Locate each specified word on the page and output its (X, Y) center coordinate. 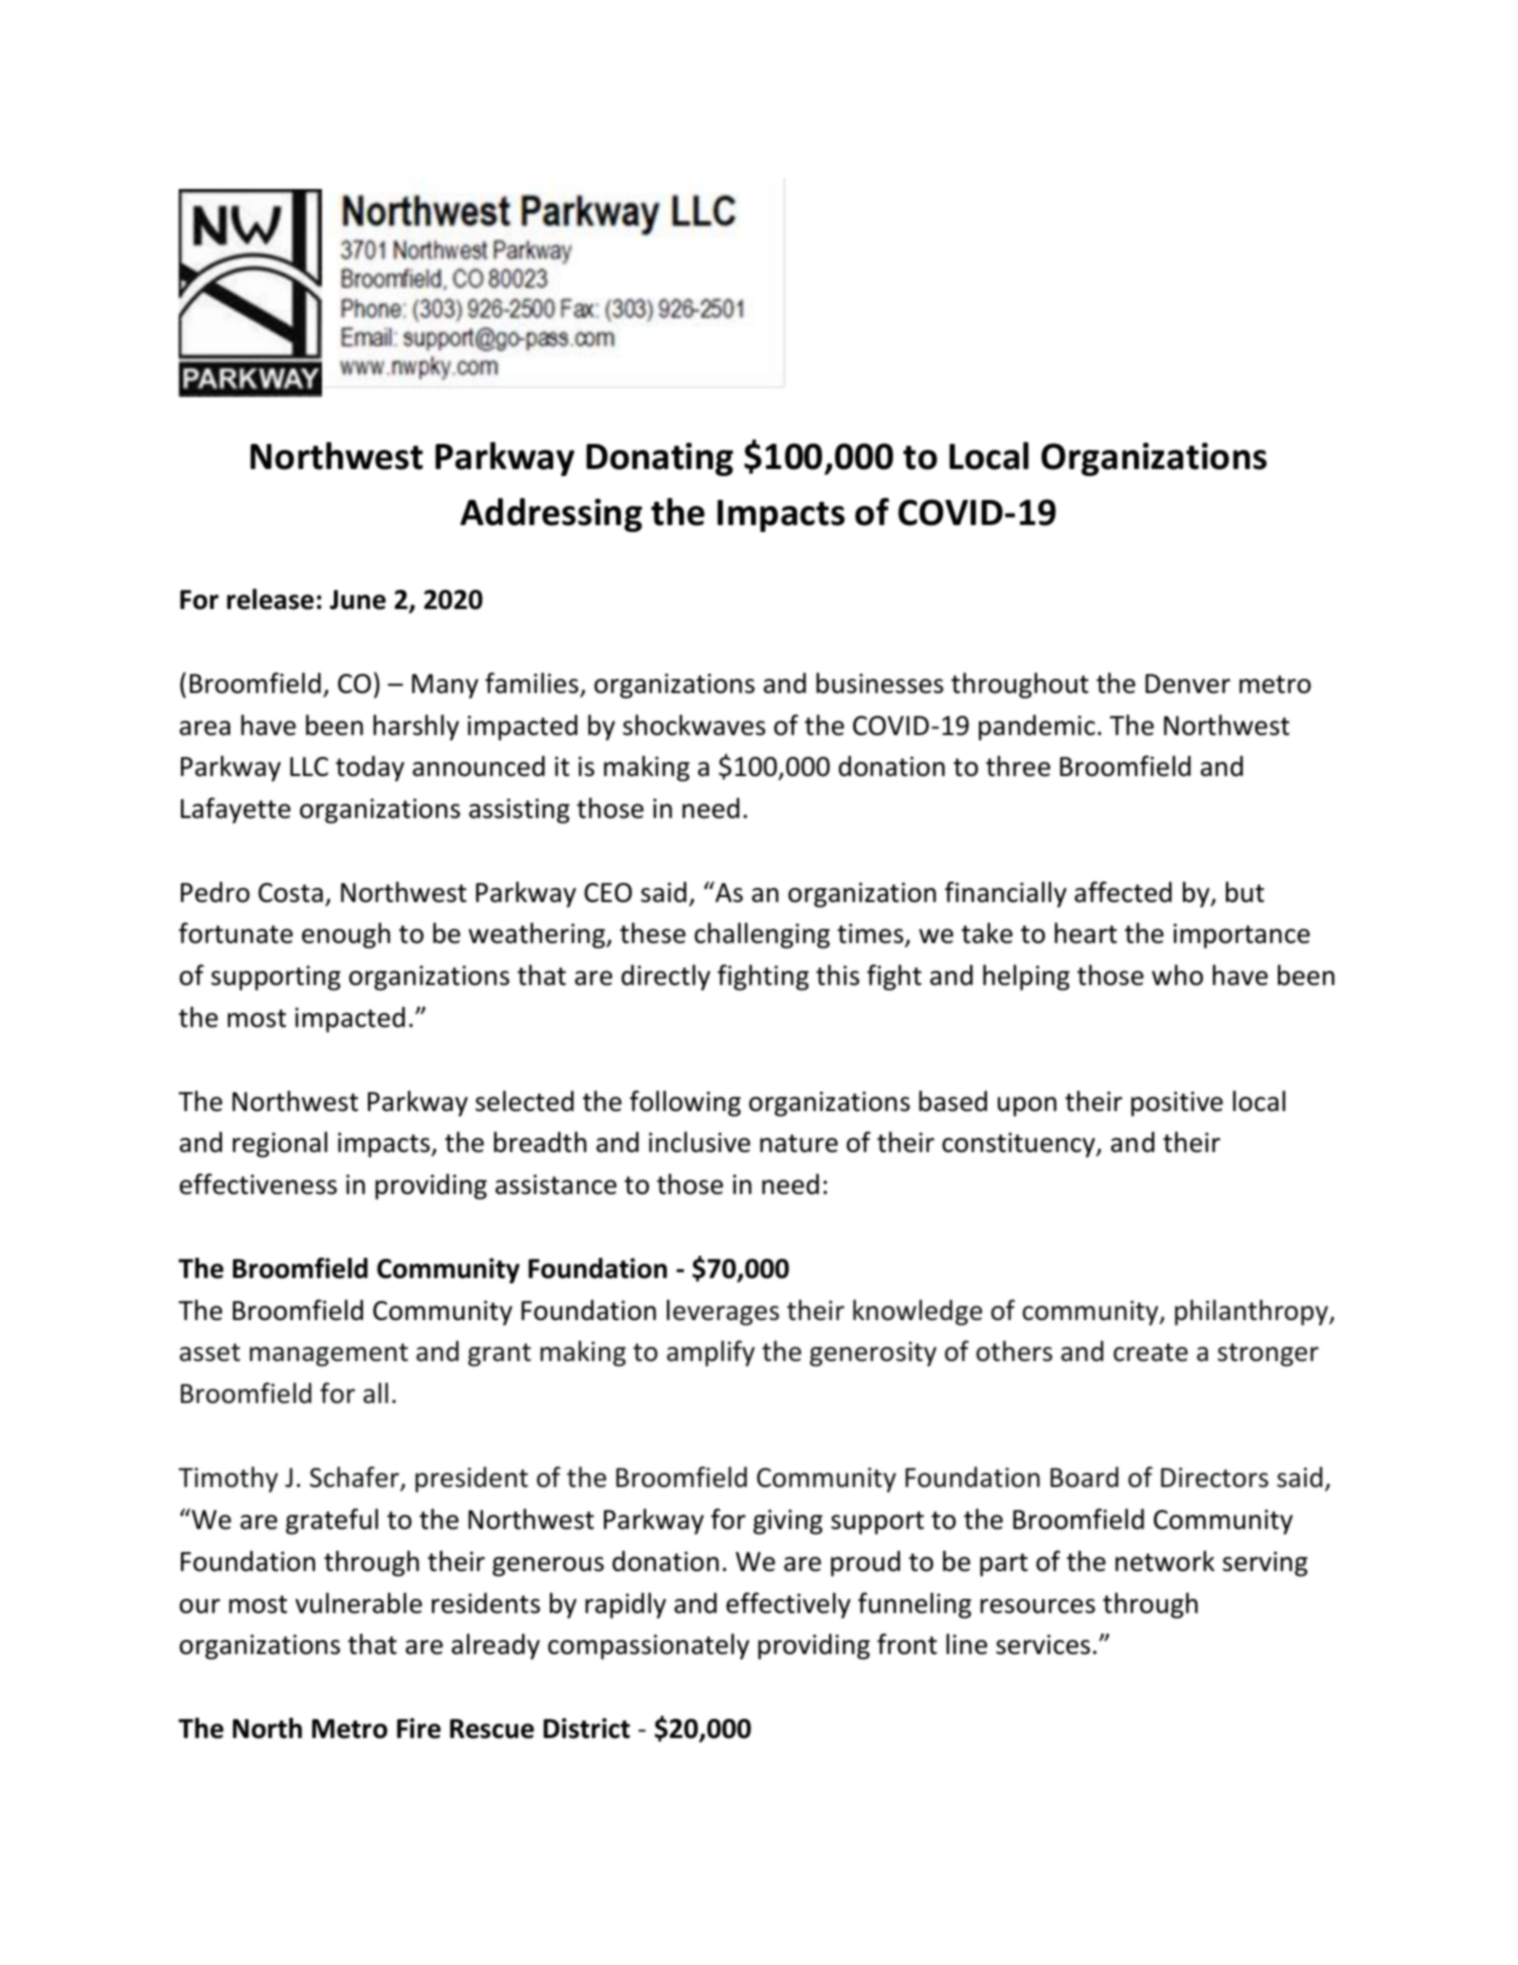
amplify (711, 1353)
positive (1177, 1104)
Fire (419, 1728)
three (1018, 766)
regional (280, 1144)
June (358, 600)
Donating (659, 459)
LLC (309, 767)
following (685, 1103)
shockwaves (694, 725)
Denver (1187, 684)
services (1043, 1644)
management (329, 1355)
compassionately (648, 1646)
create (1151, 1352)
